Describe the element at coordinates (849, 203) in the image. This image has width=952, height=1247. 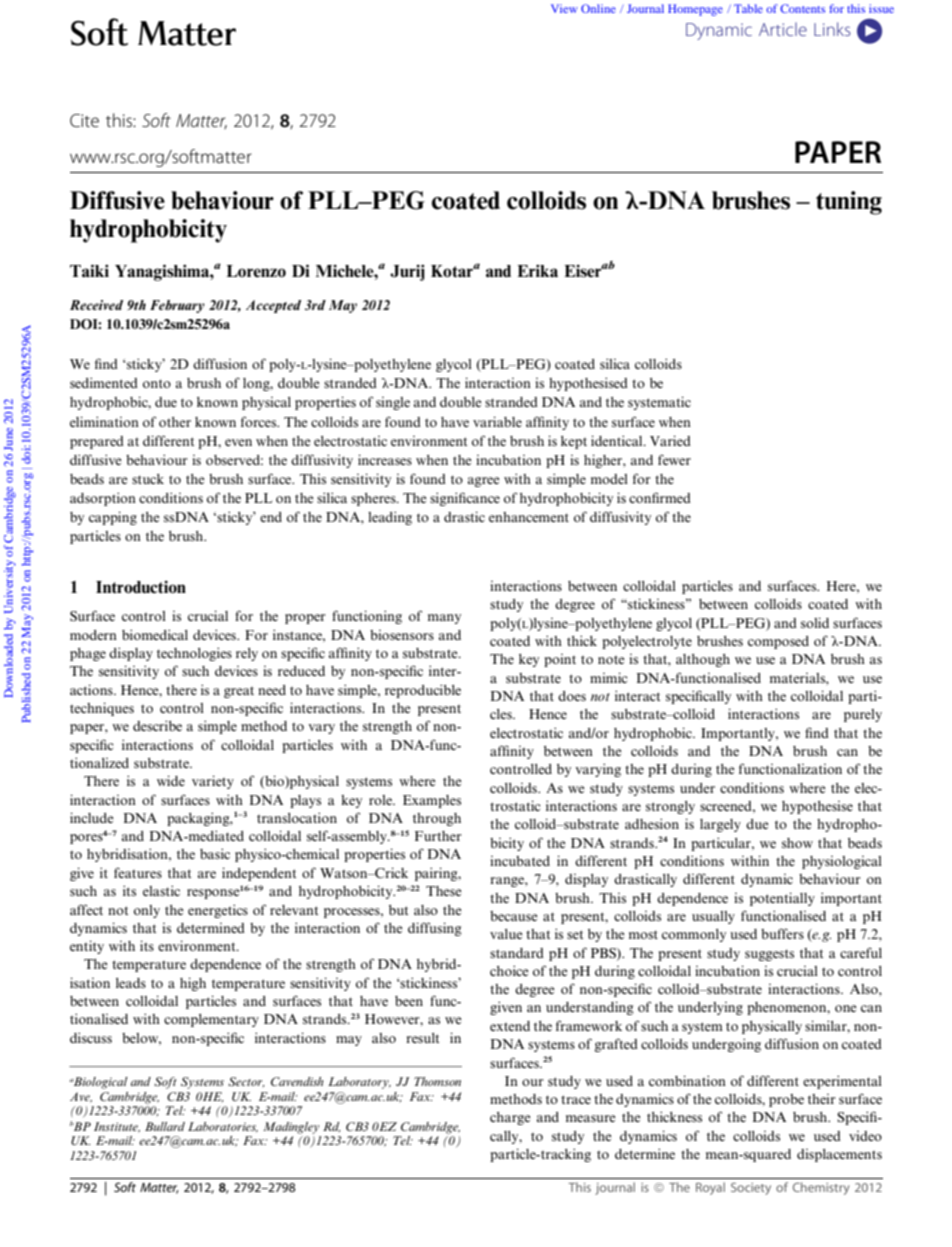
I see `tuning` at that location.
